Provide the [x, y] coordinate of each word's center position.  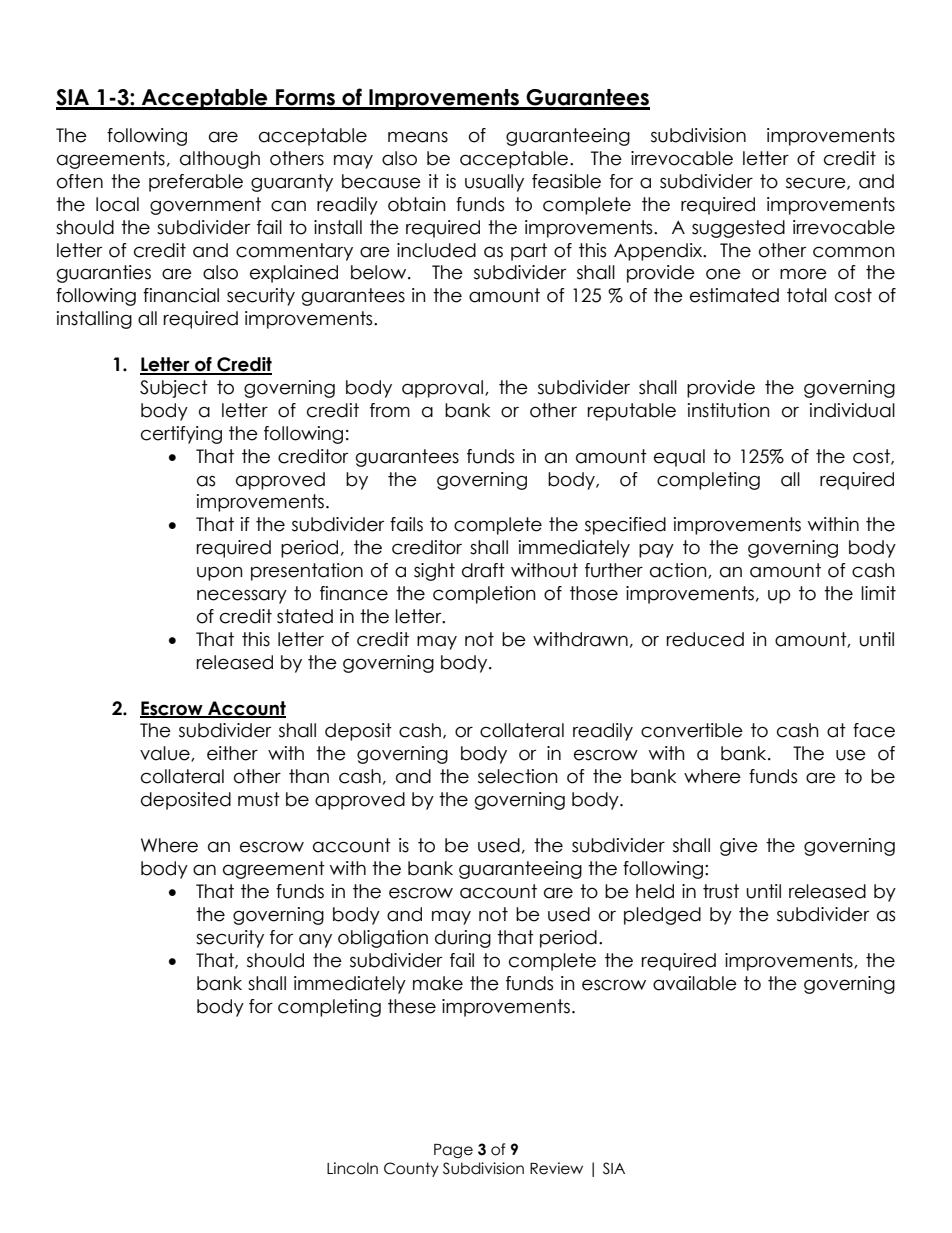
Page [453, 1151]
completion [484, 595]
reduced [705, 639]
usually [494, 183]
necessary [242, 596]
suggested [738, 229]
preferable [196, 183]
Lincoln [352, 1168]
